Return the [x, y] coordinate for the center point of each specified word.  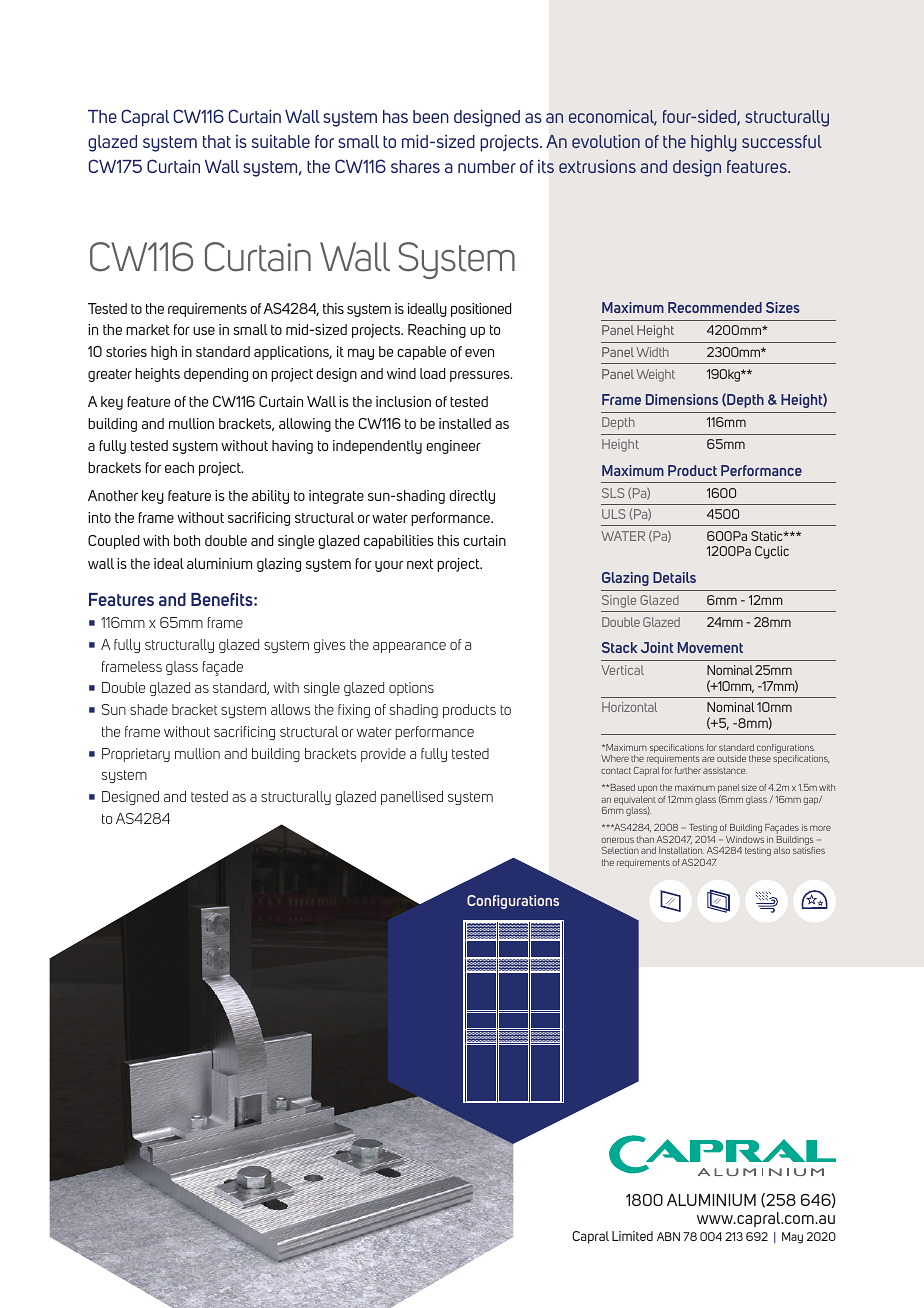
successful [782, 141]
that [217, 141]
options [411, 689]
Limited [632, 1236]
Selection [620, 850]
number [487, 166]
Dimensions [682, 399]
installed [465, 423]
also [782, 850]
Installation [681, 850]
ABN [668, 1236]
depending [216, 375]
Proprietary [136, 755]
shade [149, 709]
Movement [710, 647]
